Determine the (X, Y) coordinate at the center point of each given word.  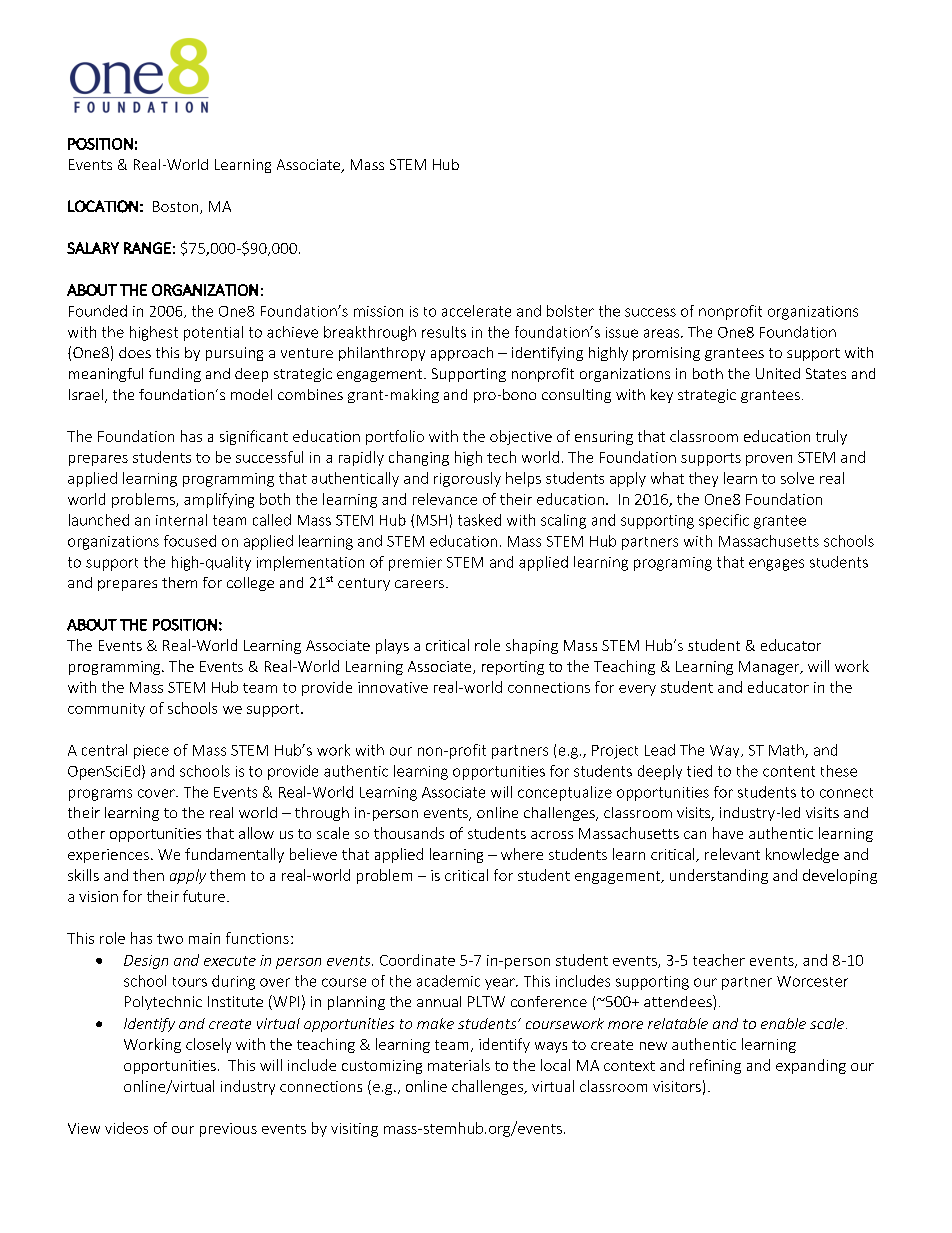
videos (126, 1128)
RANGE (147, 248)
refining (715, 1066)
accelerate (476, 311)
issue (622, 332)
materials (459, 1065)
